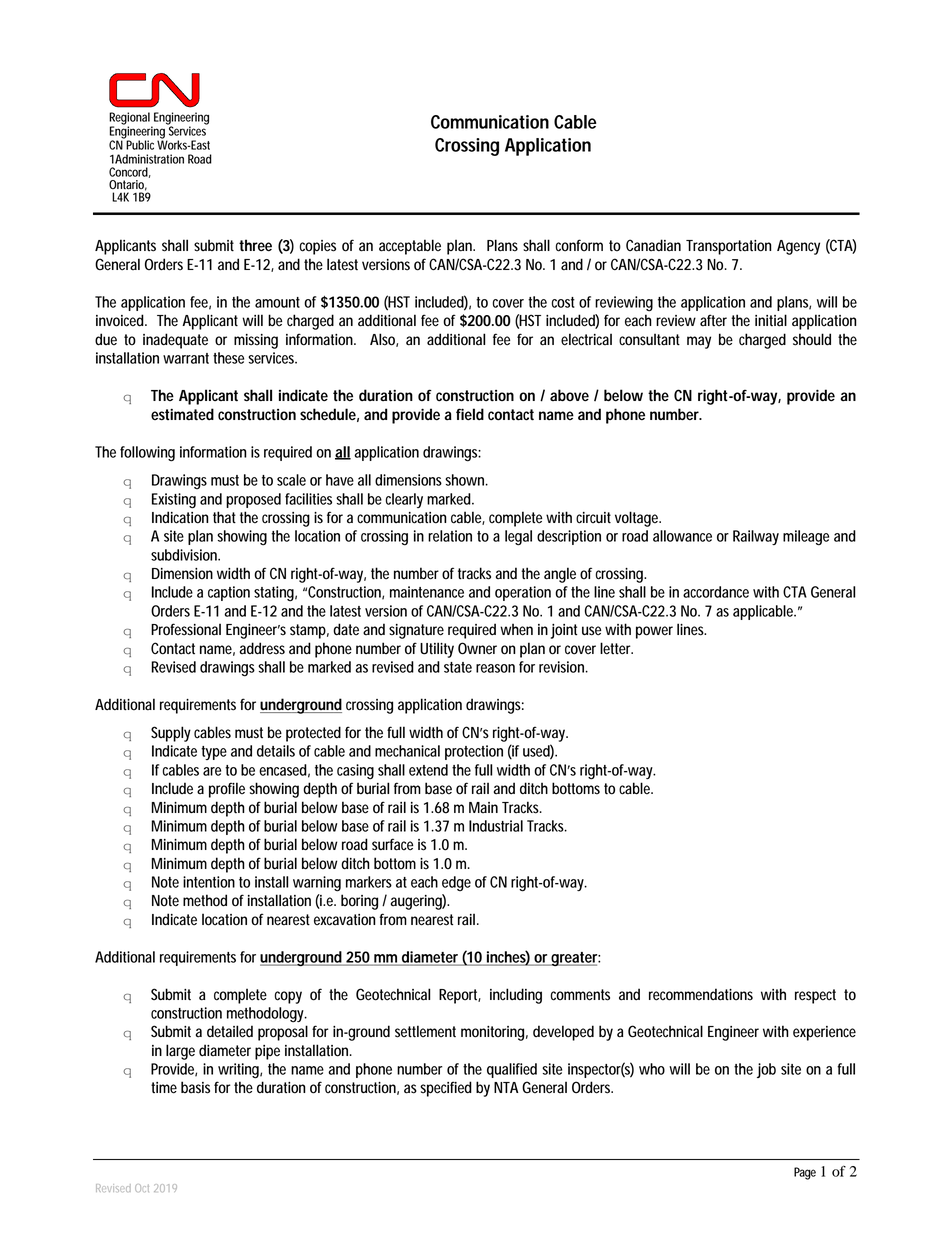 The height and width of the page is (1233, 952). I want to click on Page, so click(805, 1173).
